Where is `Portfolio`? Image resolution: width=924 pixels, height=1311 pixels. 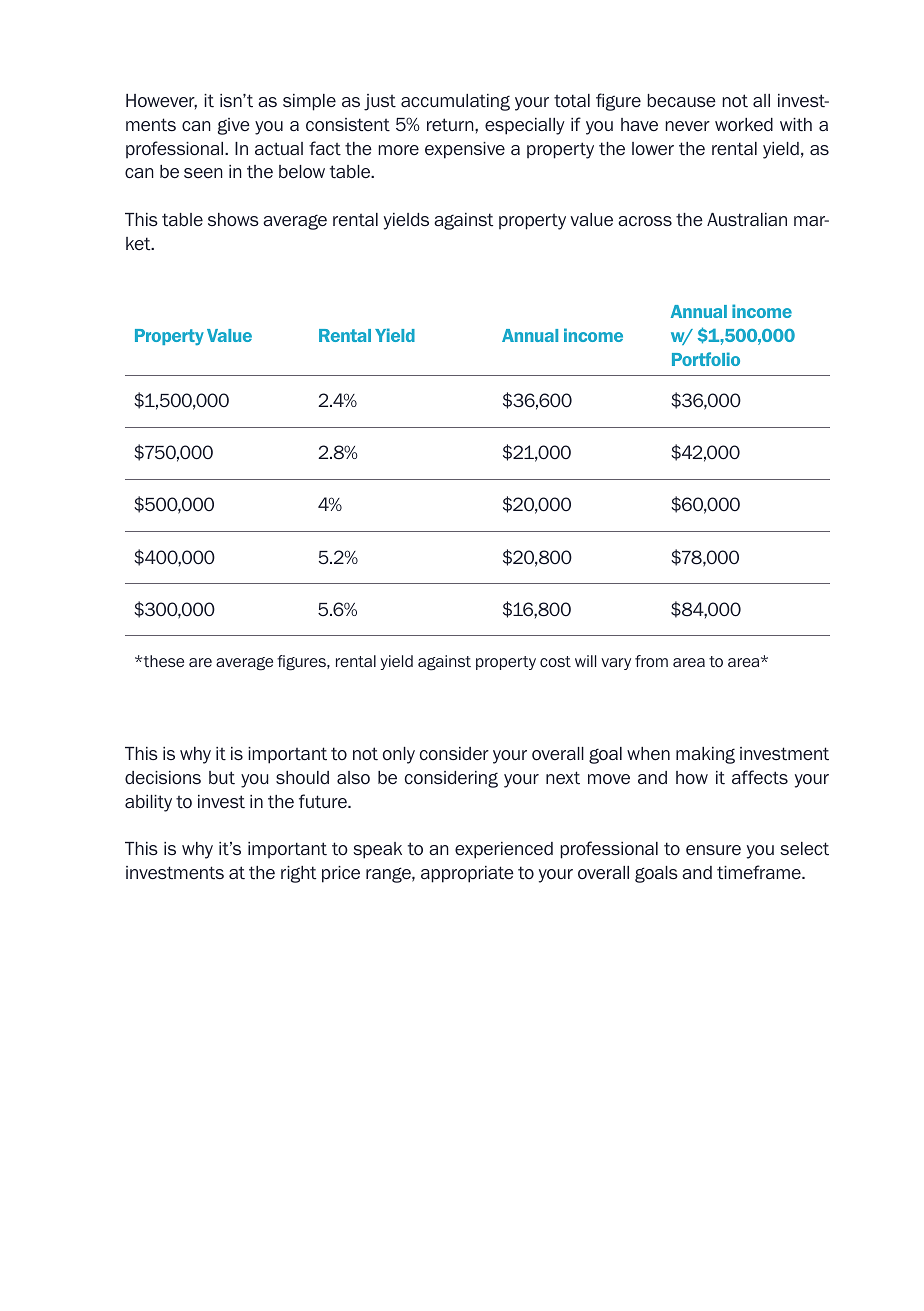
Portfolio is located at coordinates (706, 359).
